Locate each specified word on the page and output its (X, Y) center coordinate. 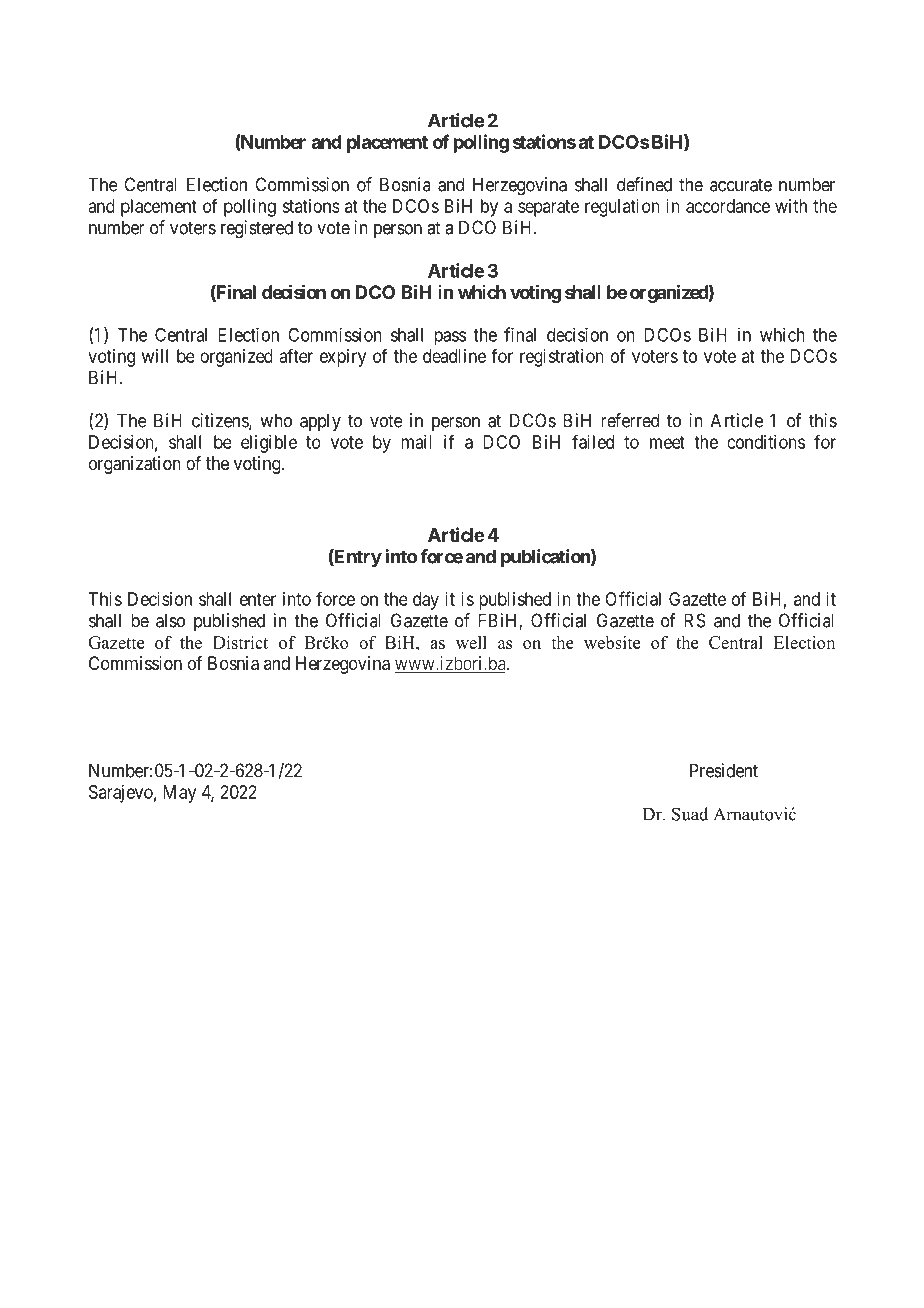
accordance (728, 206)
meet (667, 442)
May (179, 794)
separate (548, 208)
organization (135, 465)
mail (416, 442)
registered (257, 229)
